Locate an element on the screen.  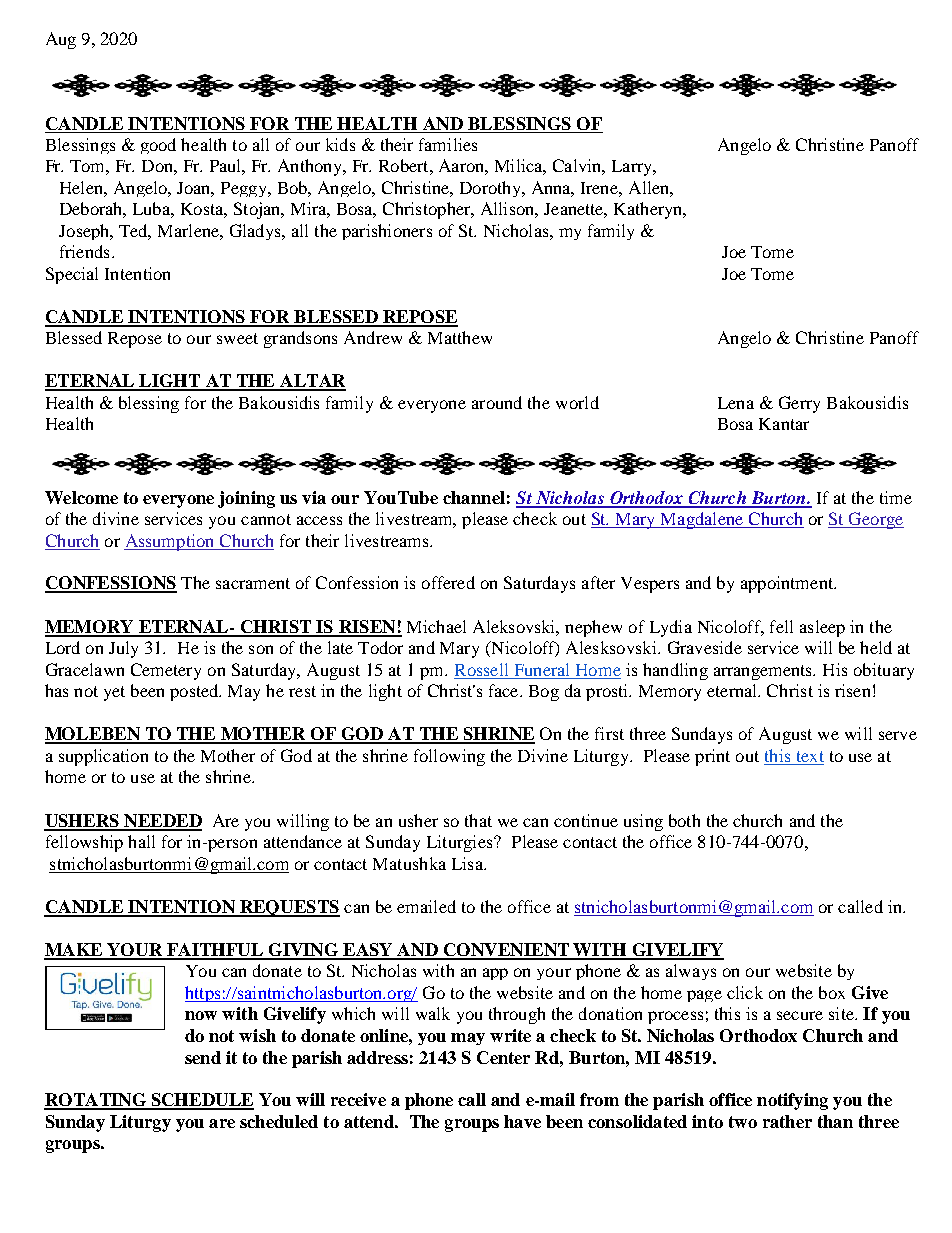
Dorothy is located at coordinates (492, 189).
